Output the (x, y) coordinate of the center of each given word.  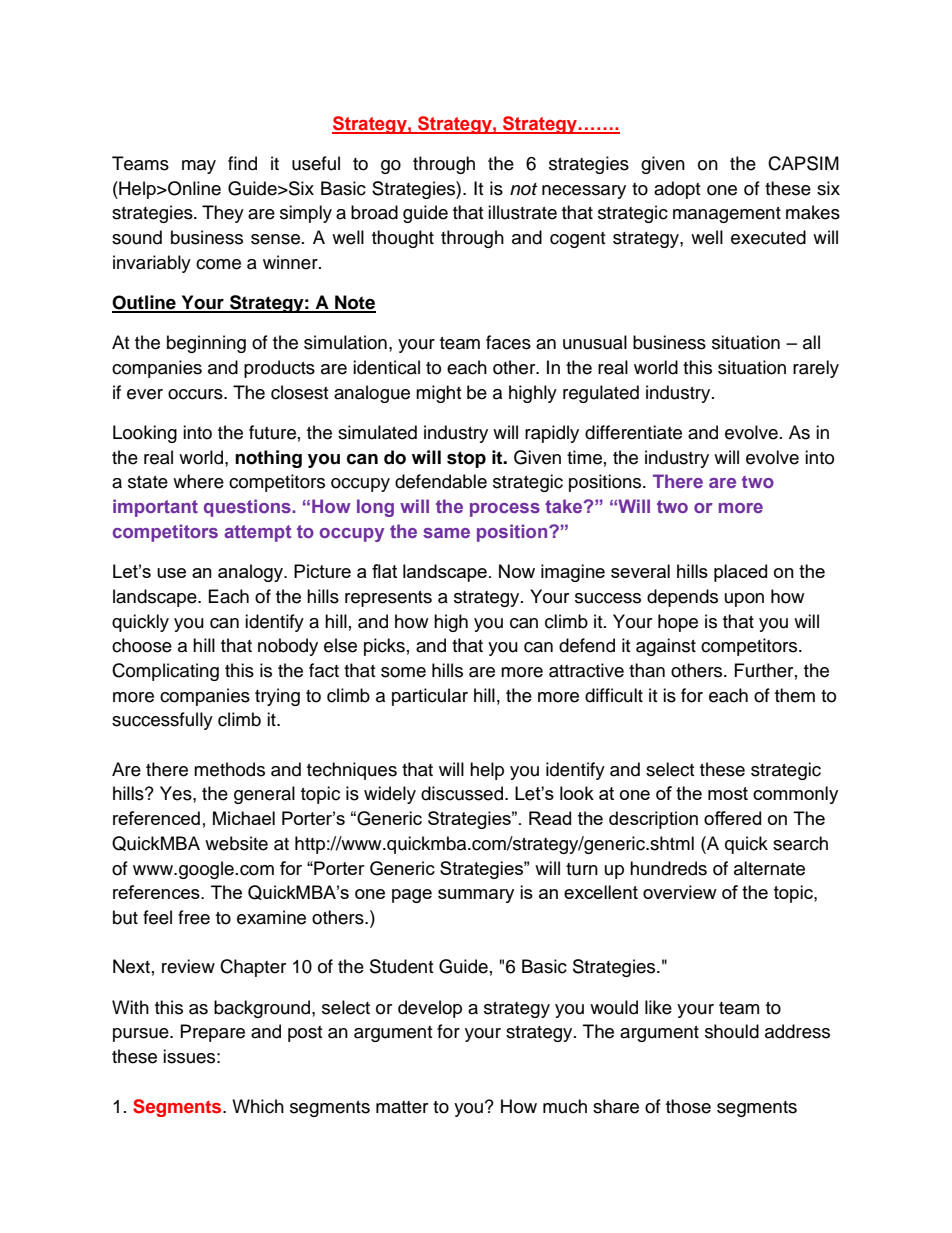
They (223, 214)
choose (142, 645)
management (727, 215)
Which (258, 1106)
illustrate (522, 212)
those (688, 1106)
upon (744, 600)
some (403, 672)
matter (402, 1107)
